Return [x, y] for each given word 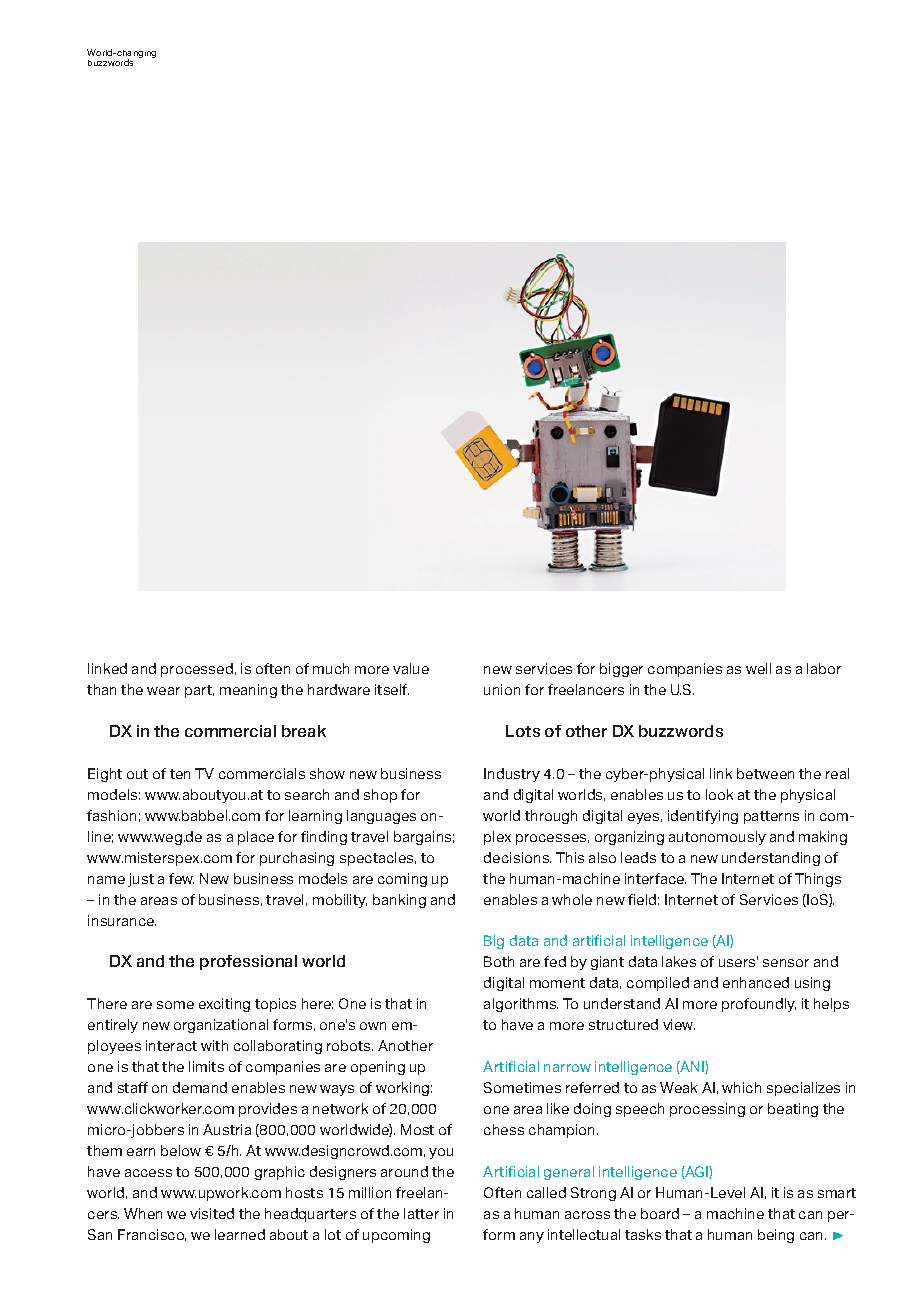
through [551, 817]
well [758, 668]
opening [378, 1068]
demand [200, 1087]
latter [421, 1213]
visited [212, 1213]
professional [248, 962]
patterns [771, 817]
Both [499, 961]
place [256, 838]
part [199, 691]
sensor [786, 963]
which [741, 1087]
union [502, 689]
